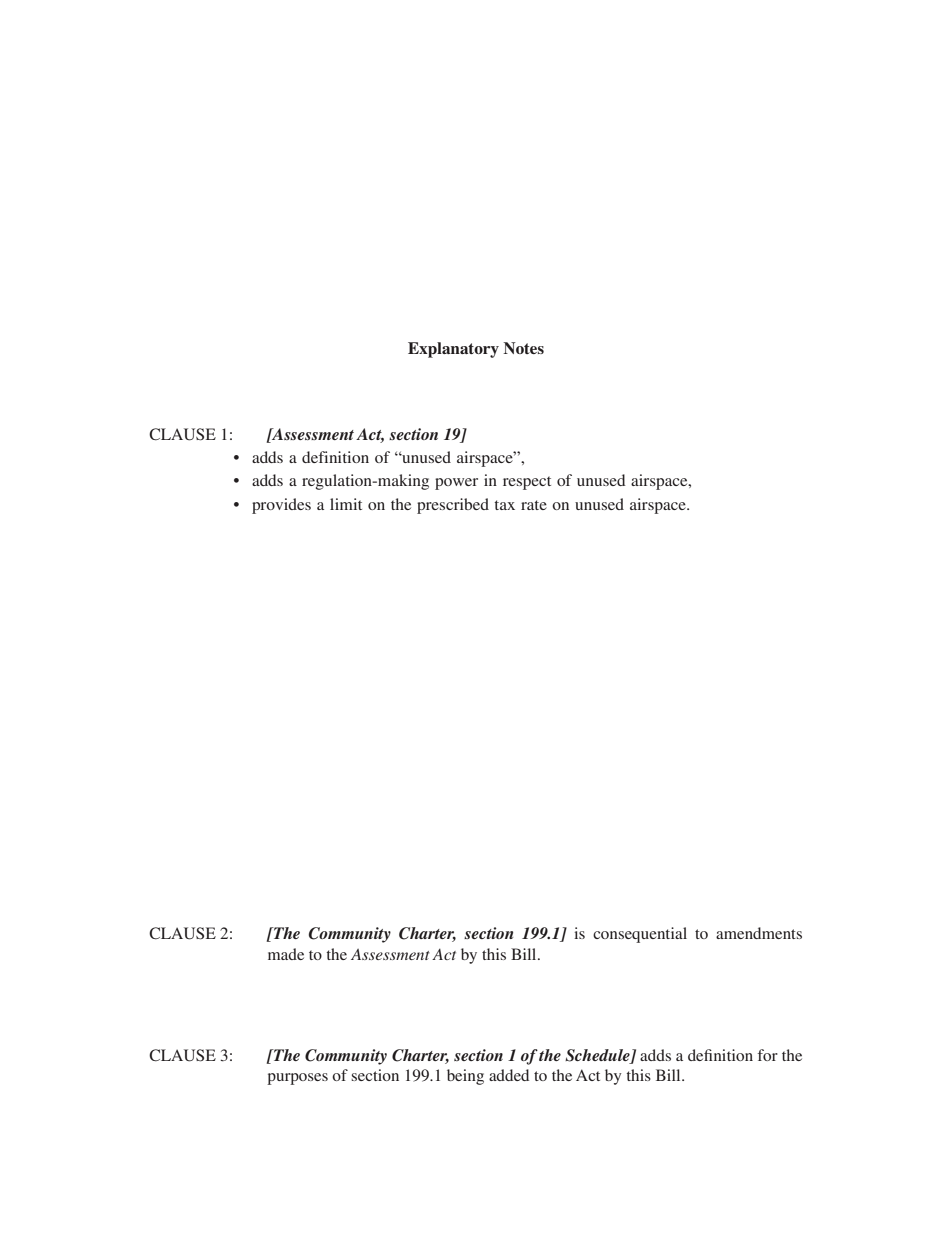 The height and width of the screenshot is (1233, 952). What do you see at coordinates (346, 504) in the screenshot?
I see `limit` at bounding box center [346, 504].
